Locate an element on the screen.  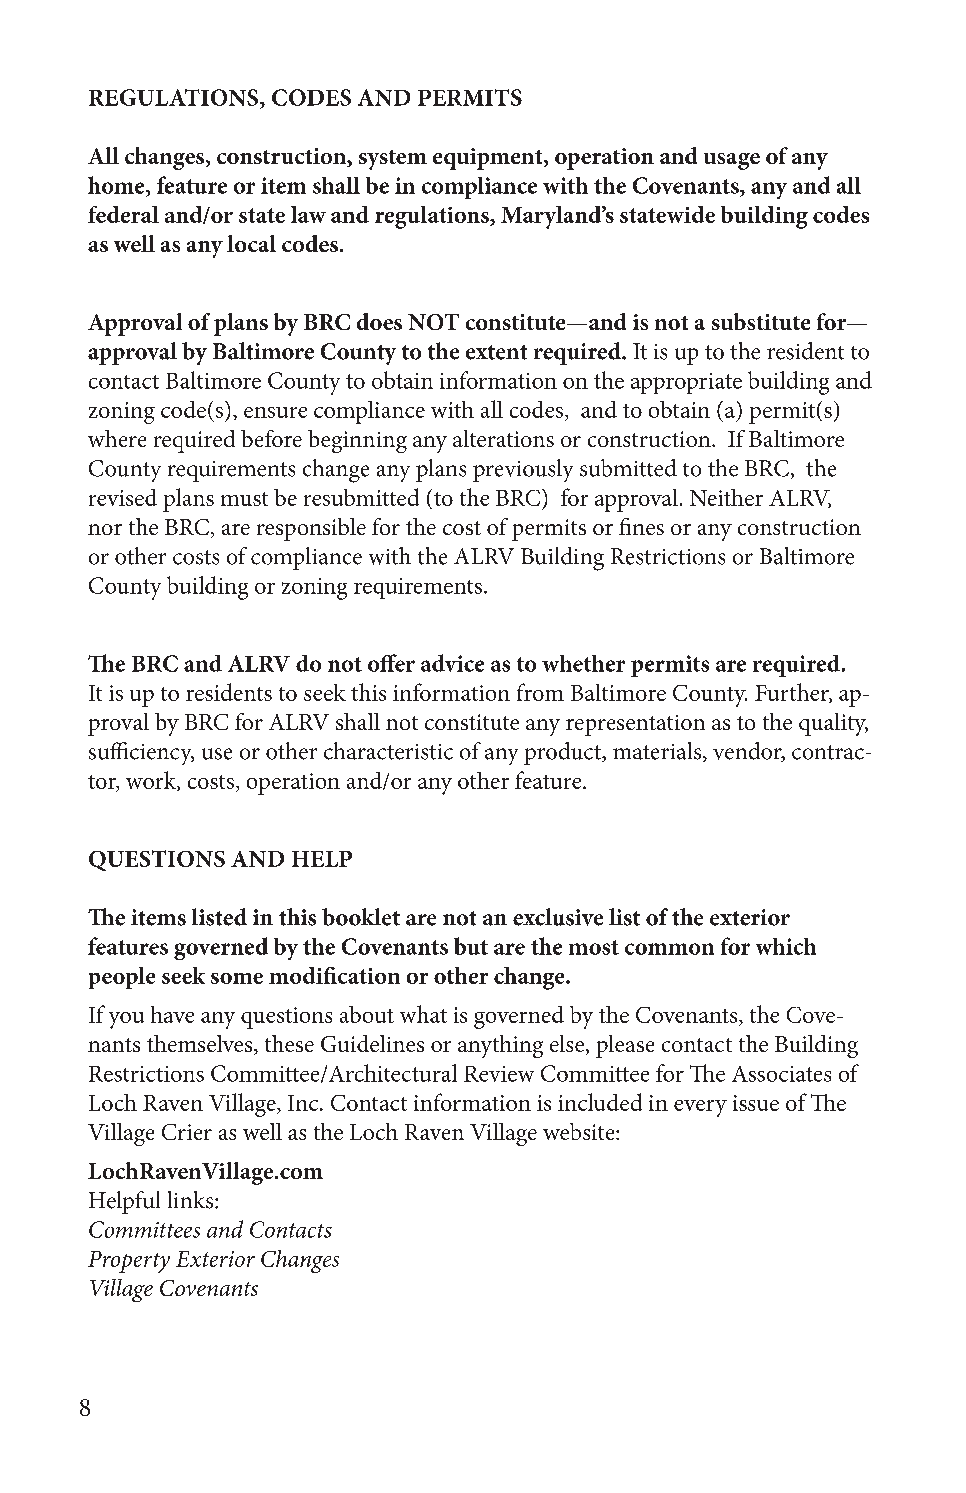
which is located at coordinates (786, 946).
